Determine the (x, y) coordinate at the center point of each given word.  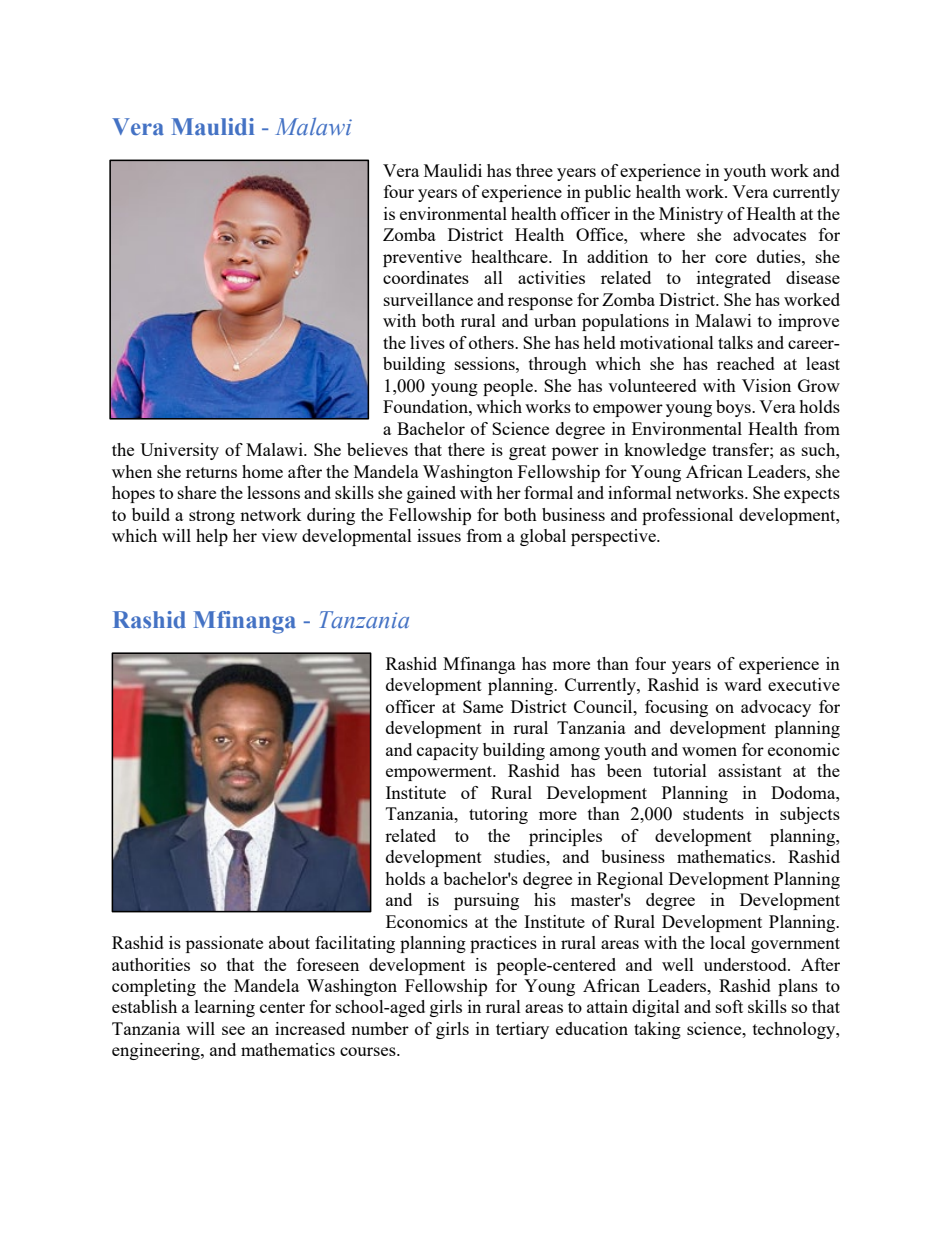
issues (439, 535)
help (212, 537)
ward (743, 684)
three (534, 170)
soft (729, 1006)
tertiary (522, 1030)
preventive (422, 258)
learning (225, 1008)
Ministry (691, 215)
